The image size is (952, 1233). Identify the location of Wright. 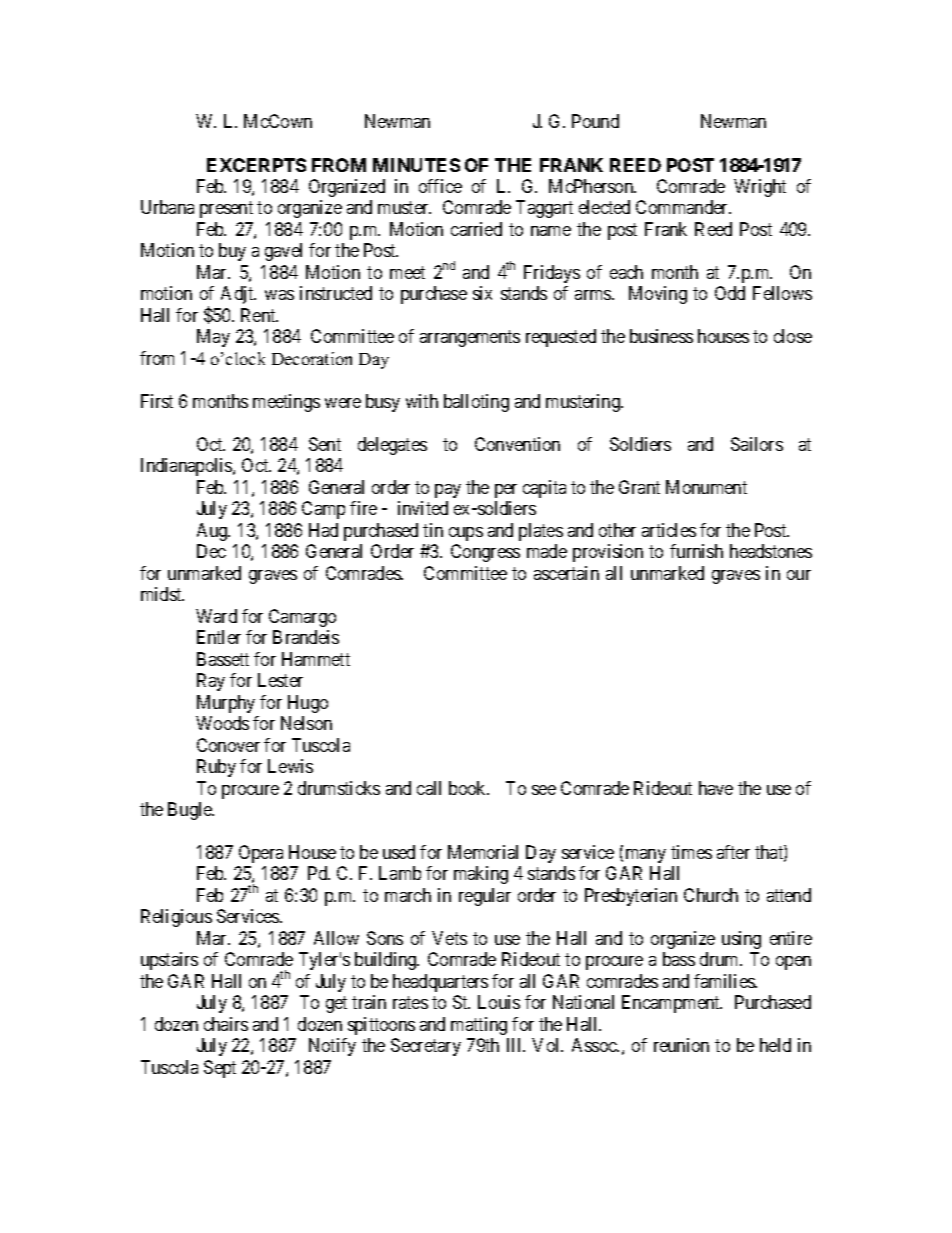
(760, 188).
